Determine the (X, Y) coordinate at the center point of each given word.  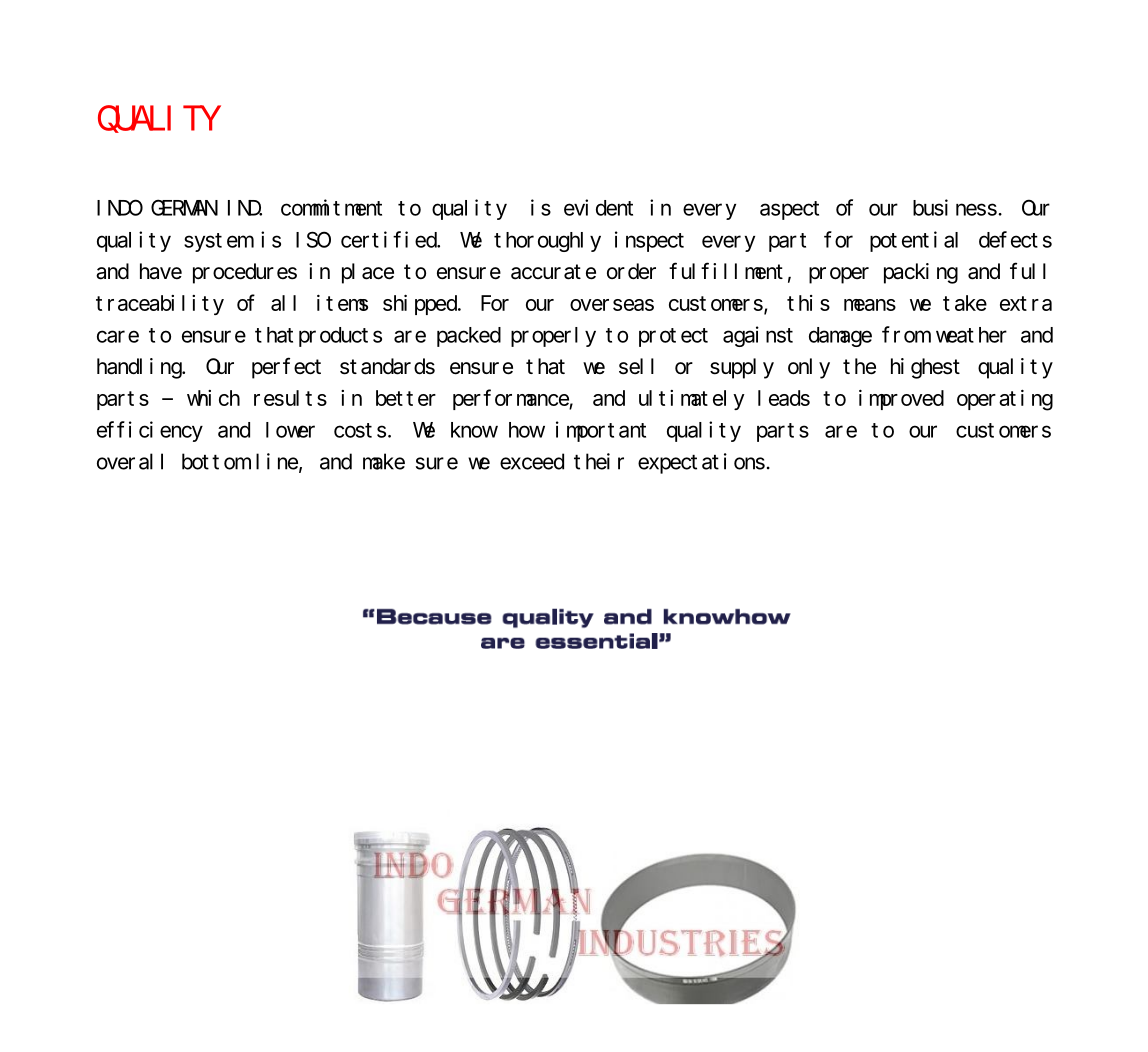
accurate (553, 272)
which (213, 398)
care (118, 336)
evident (598, 207)
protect (673, 337)
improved (901, 400)
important (601, 431)
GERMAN (184, 207)
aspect (789, 210)
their (599, 461)
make (384, 461)
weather (971, 335)
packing (921, 273)
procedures (245, 273)
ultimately (692, 400)
